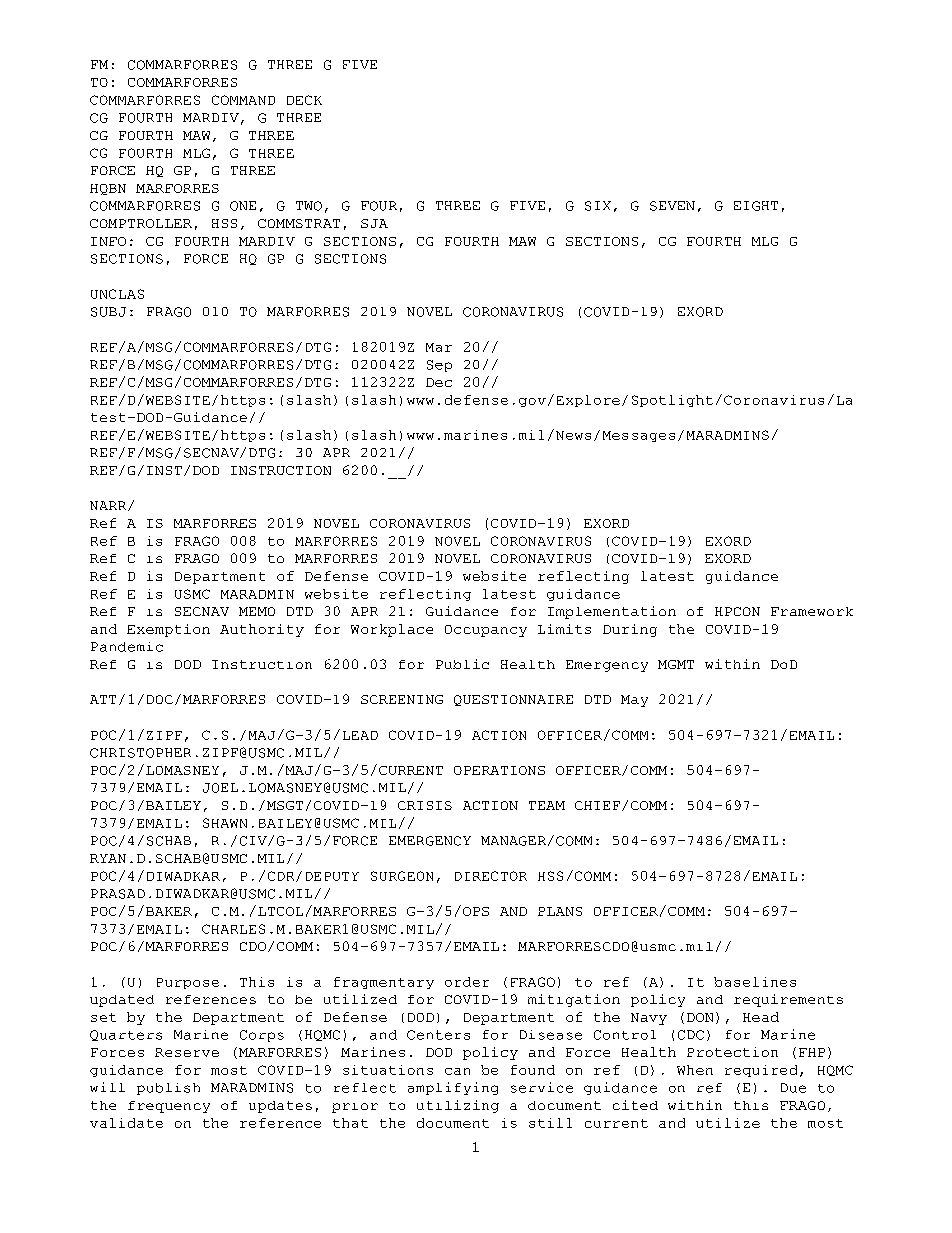 Image resolution: width=952 pixels, height=1233 pixels. Describe the element at coordinates (243, 206) in the screenshot. I see `ONE` at that location.
